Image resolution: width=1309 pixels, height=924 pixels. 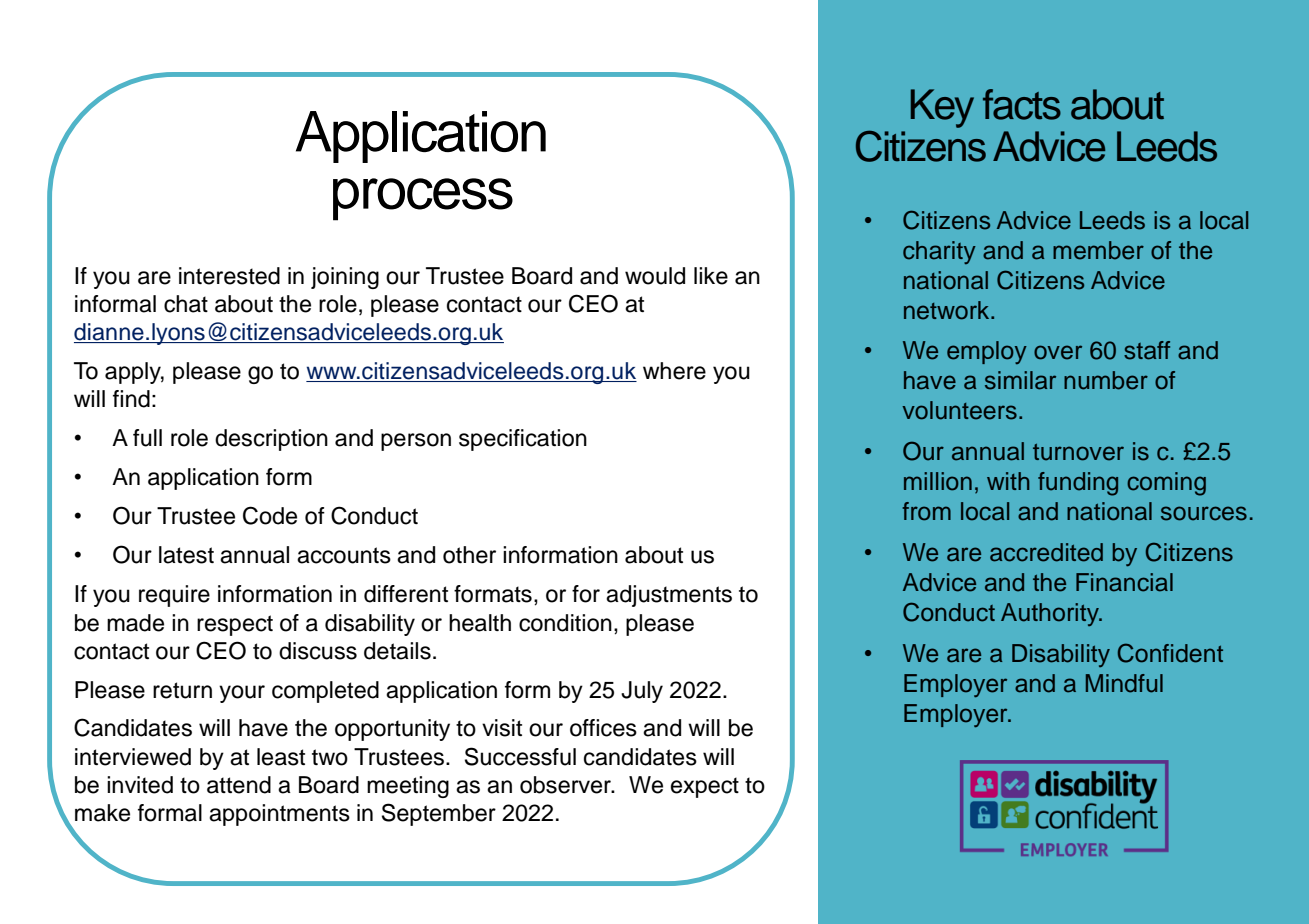 What do you see at coordinates (239, 785) in the document?
I see `attend` at bounding box center [239, 785].
